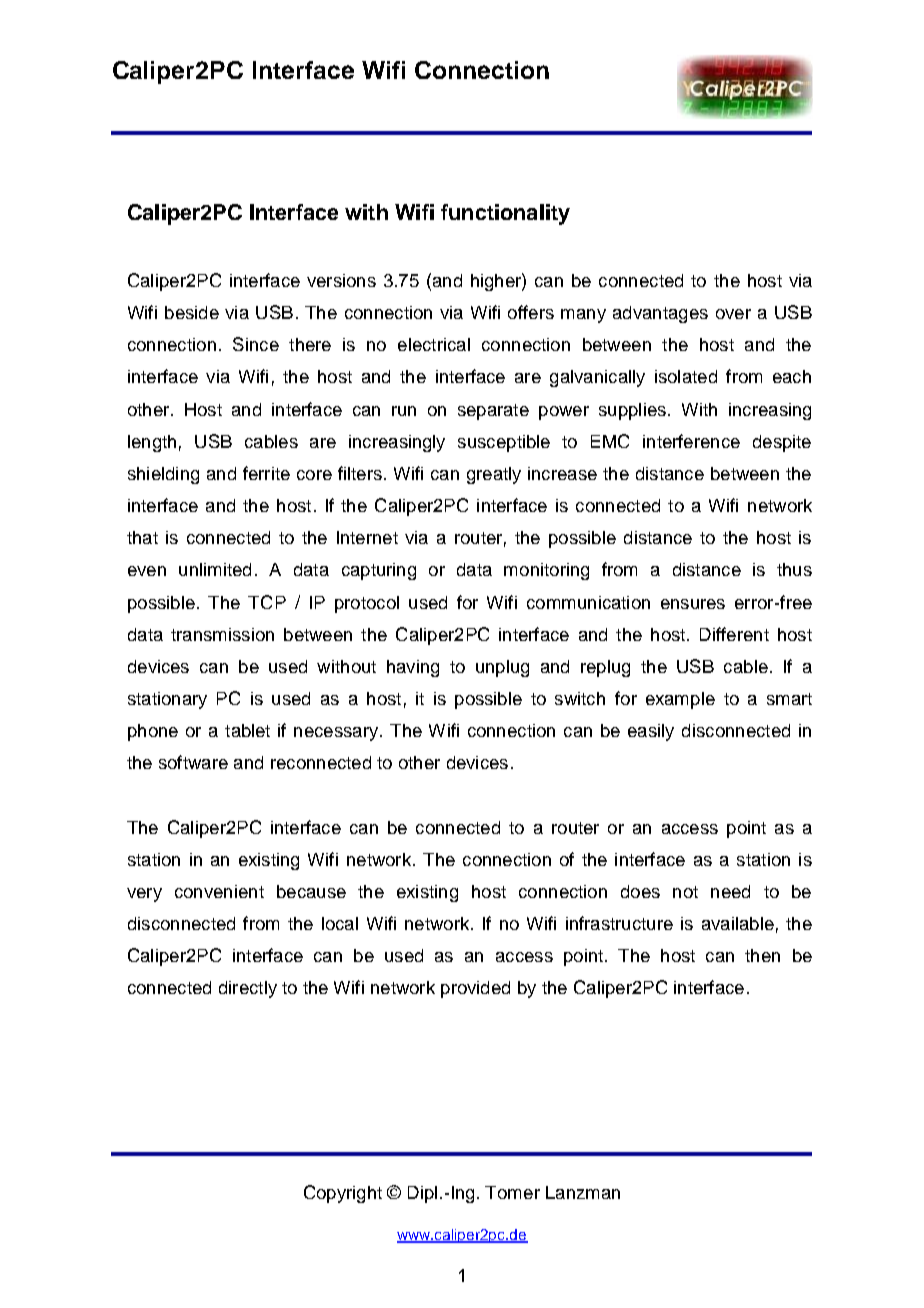 This screenshot has height=1308, width=924. I want to click on Copyright, so click(343, 1194).
